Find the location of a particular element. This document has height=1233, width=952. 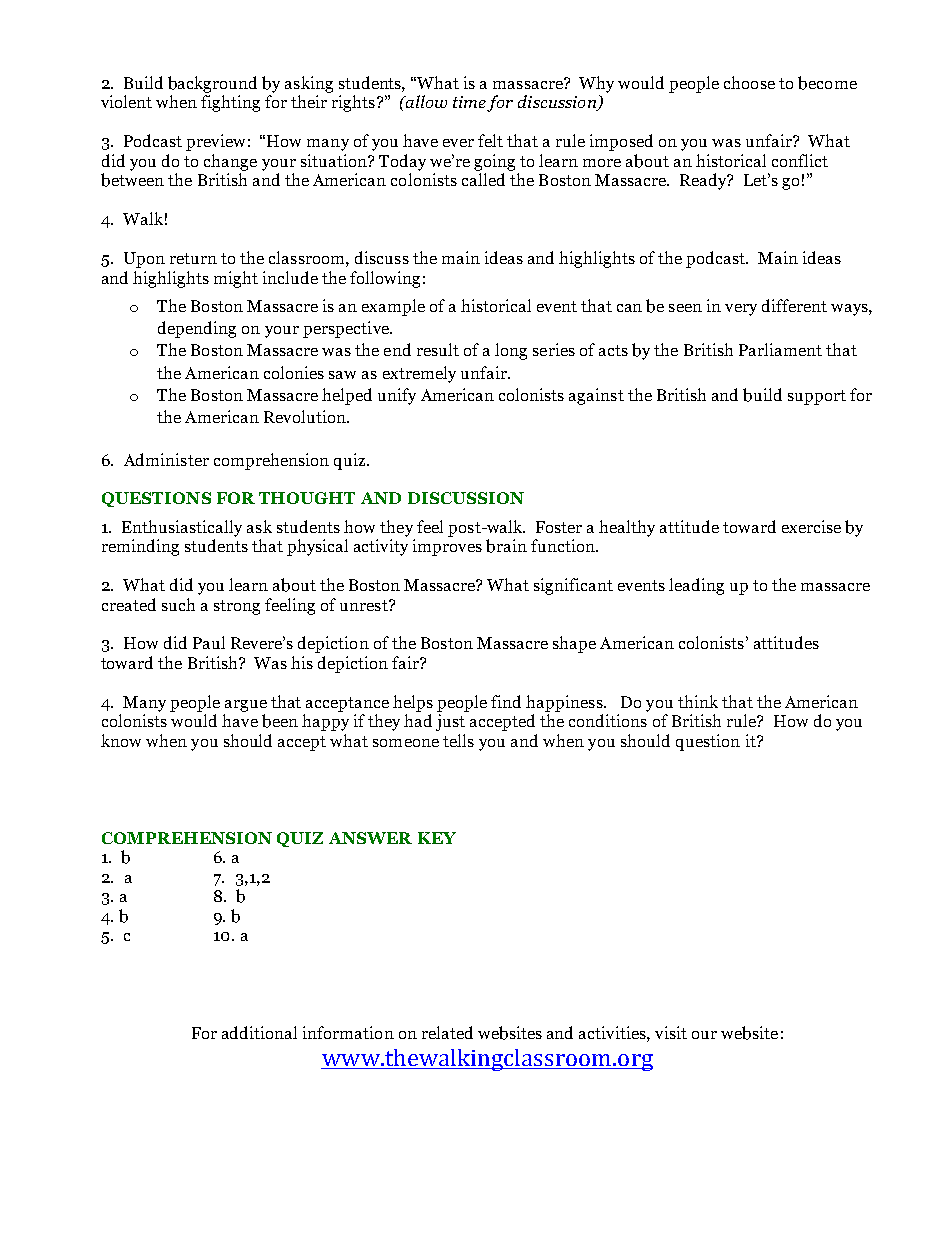

fighting is located at coordinates (230, 103).
